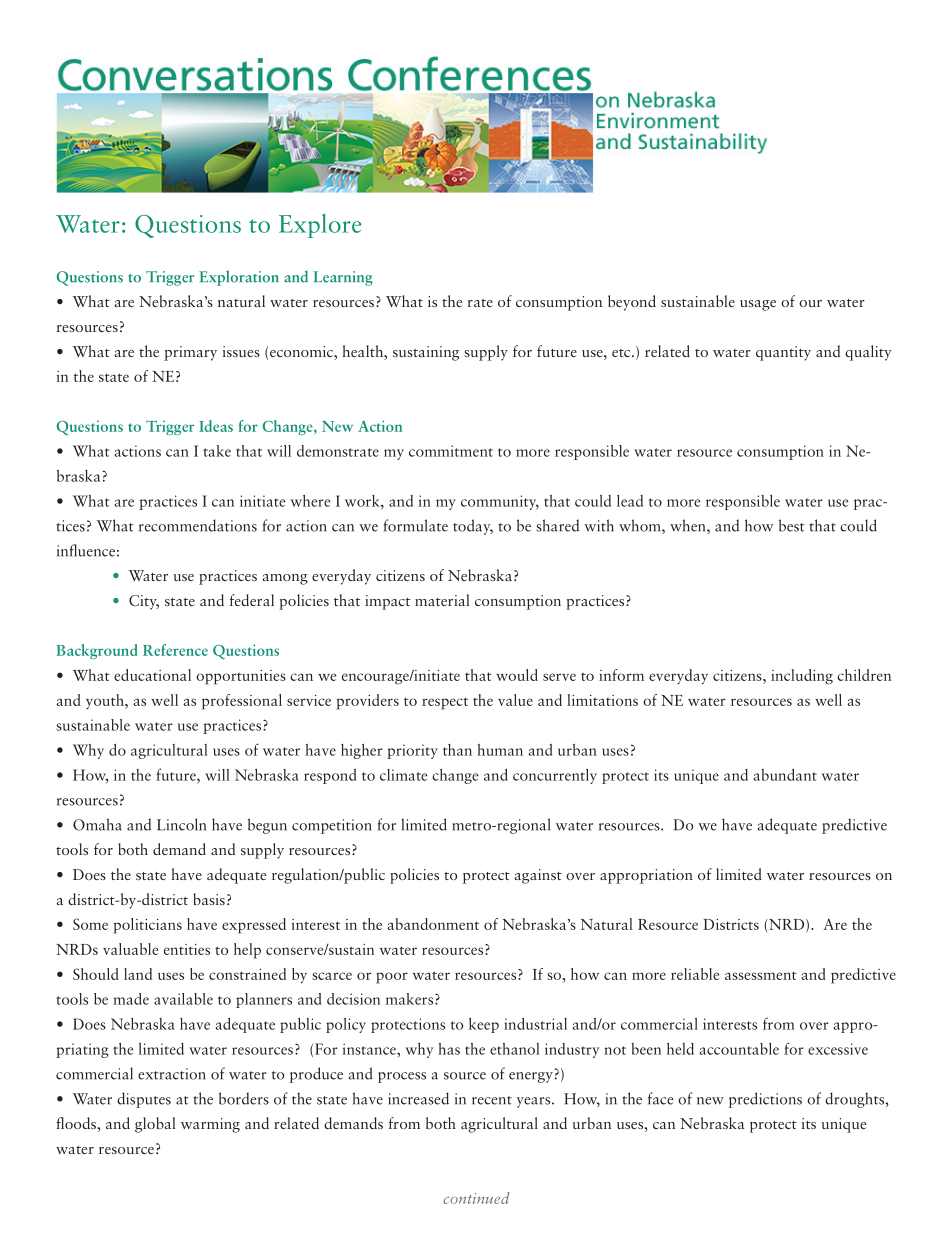  What do you see at coordinates (217, 451) in the page?
I see `take` at bounding box center [217, 451].
